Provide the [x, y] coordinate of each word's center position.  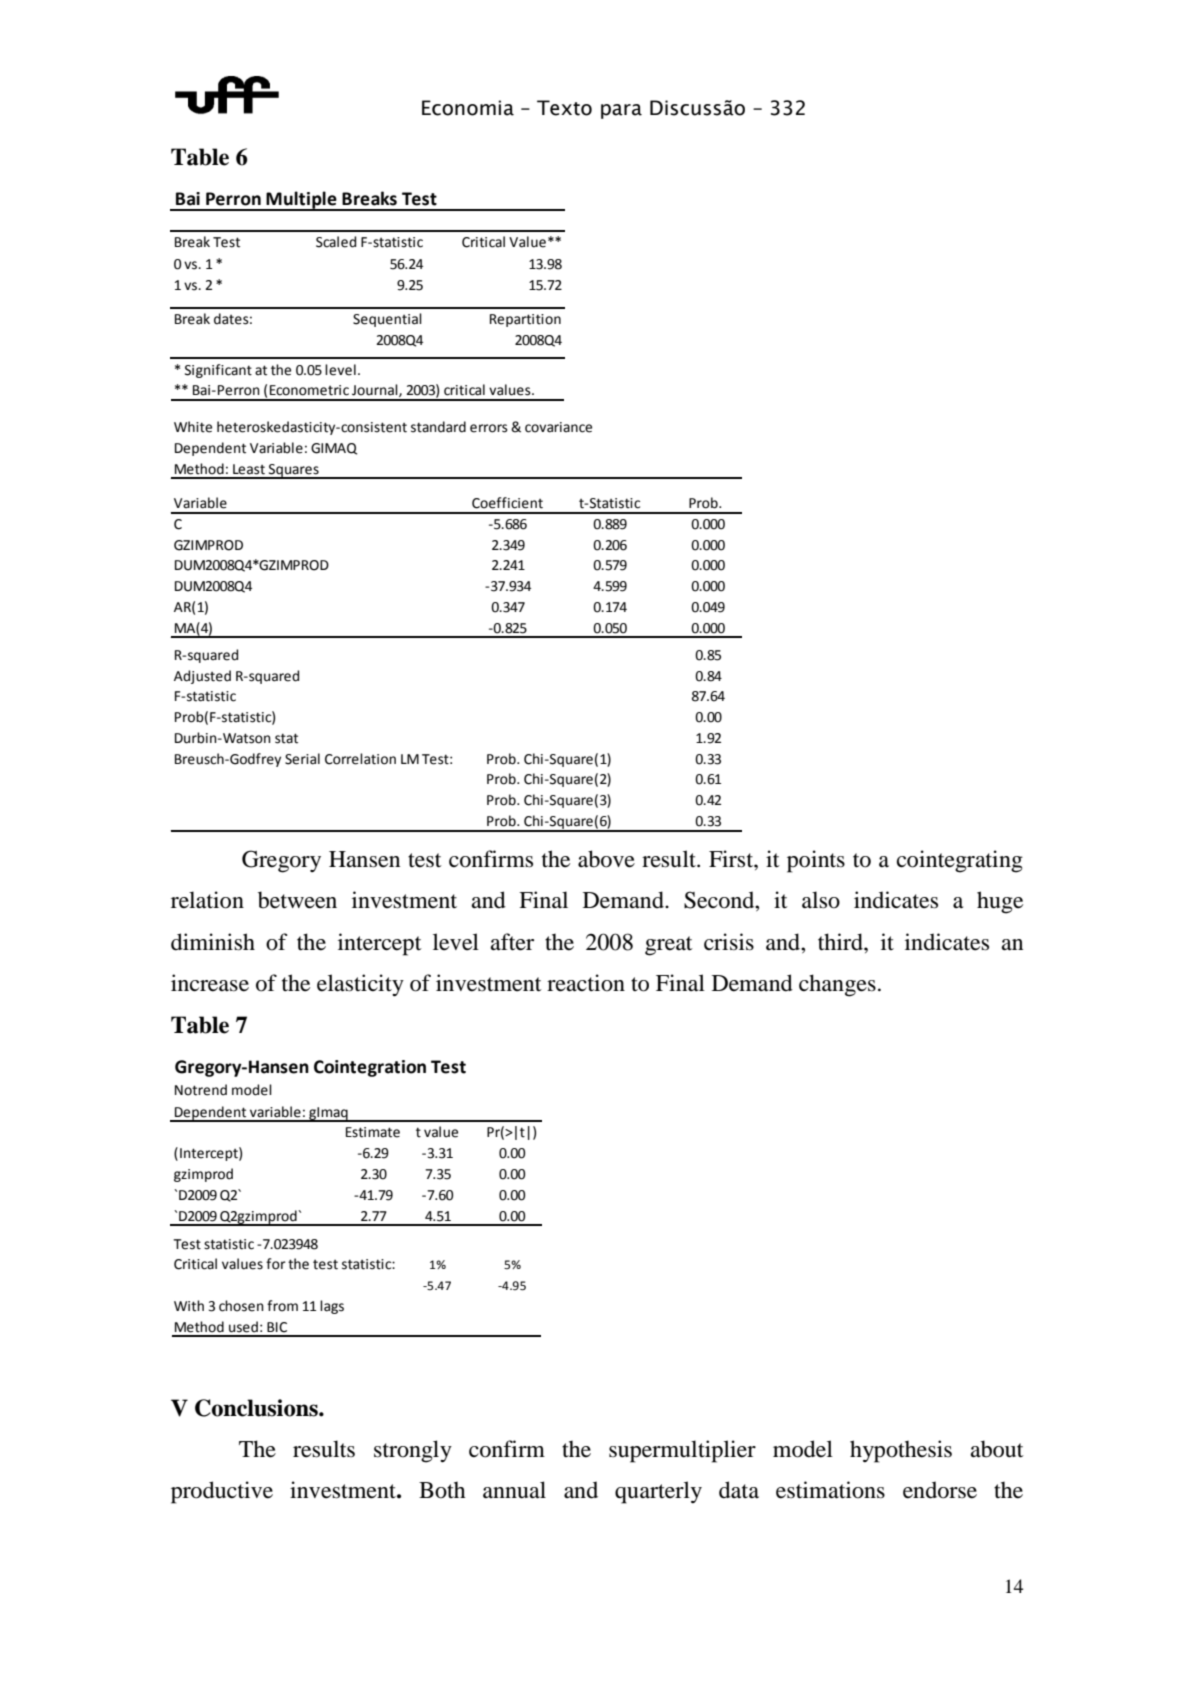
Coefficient [507, 503]
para [621, 111]
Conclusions [257, 1408]
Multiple [301, 200]
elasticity [360, 985]
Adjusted [202, 677]
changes [837, 985]
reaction [586, 983]
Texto [564, 108]
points [816, 861]
